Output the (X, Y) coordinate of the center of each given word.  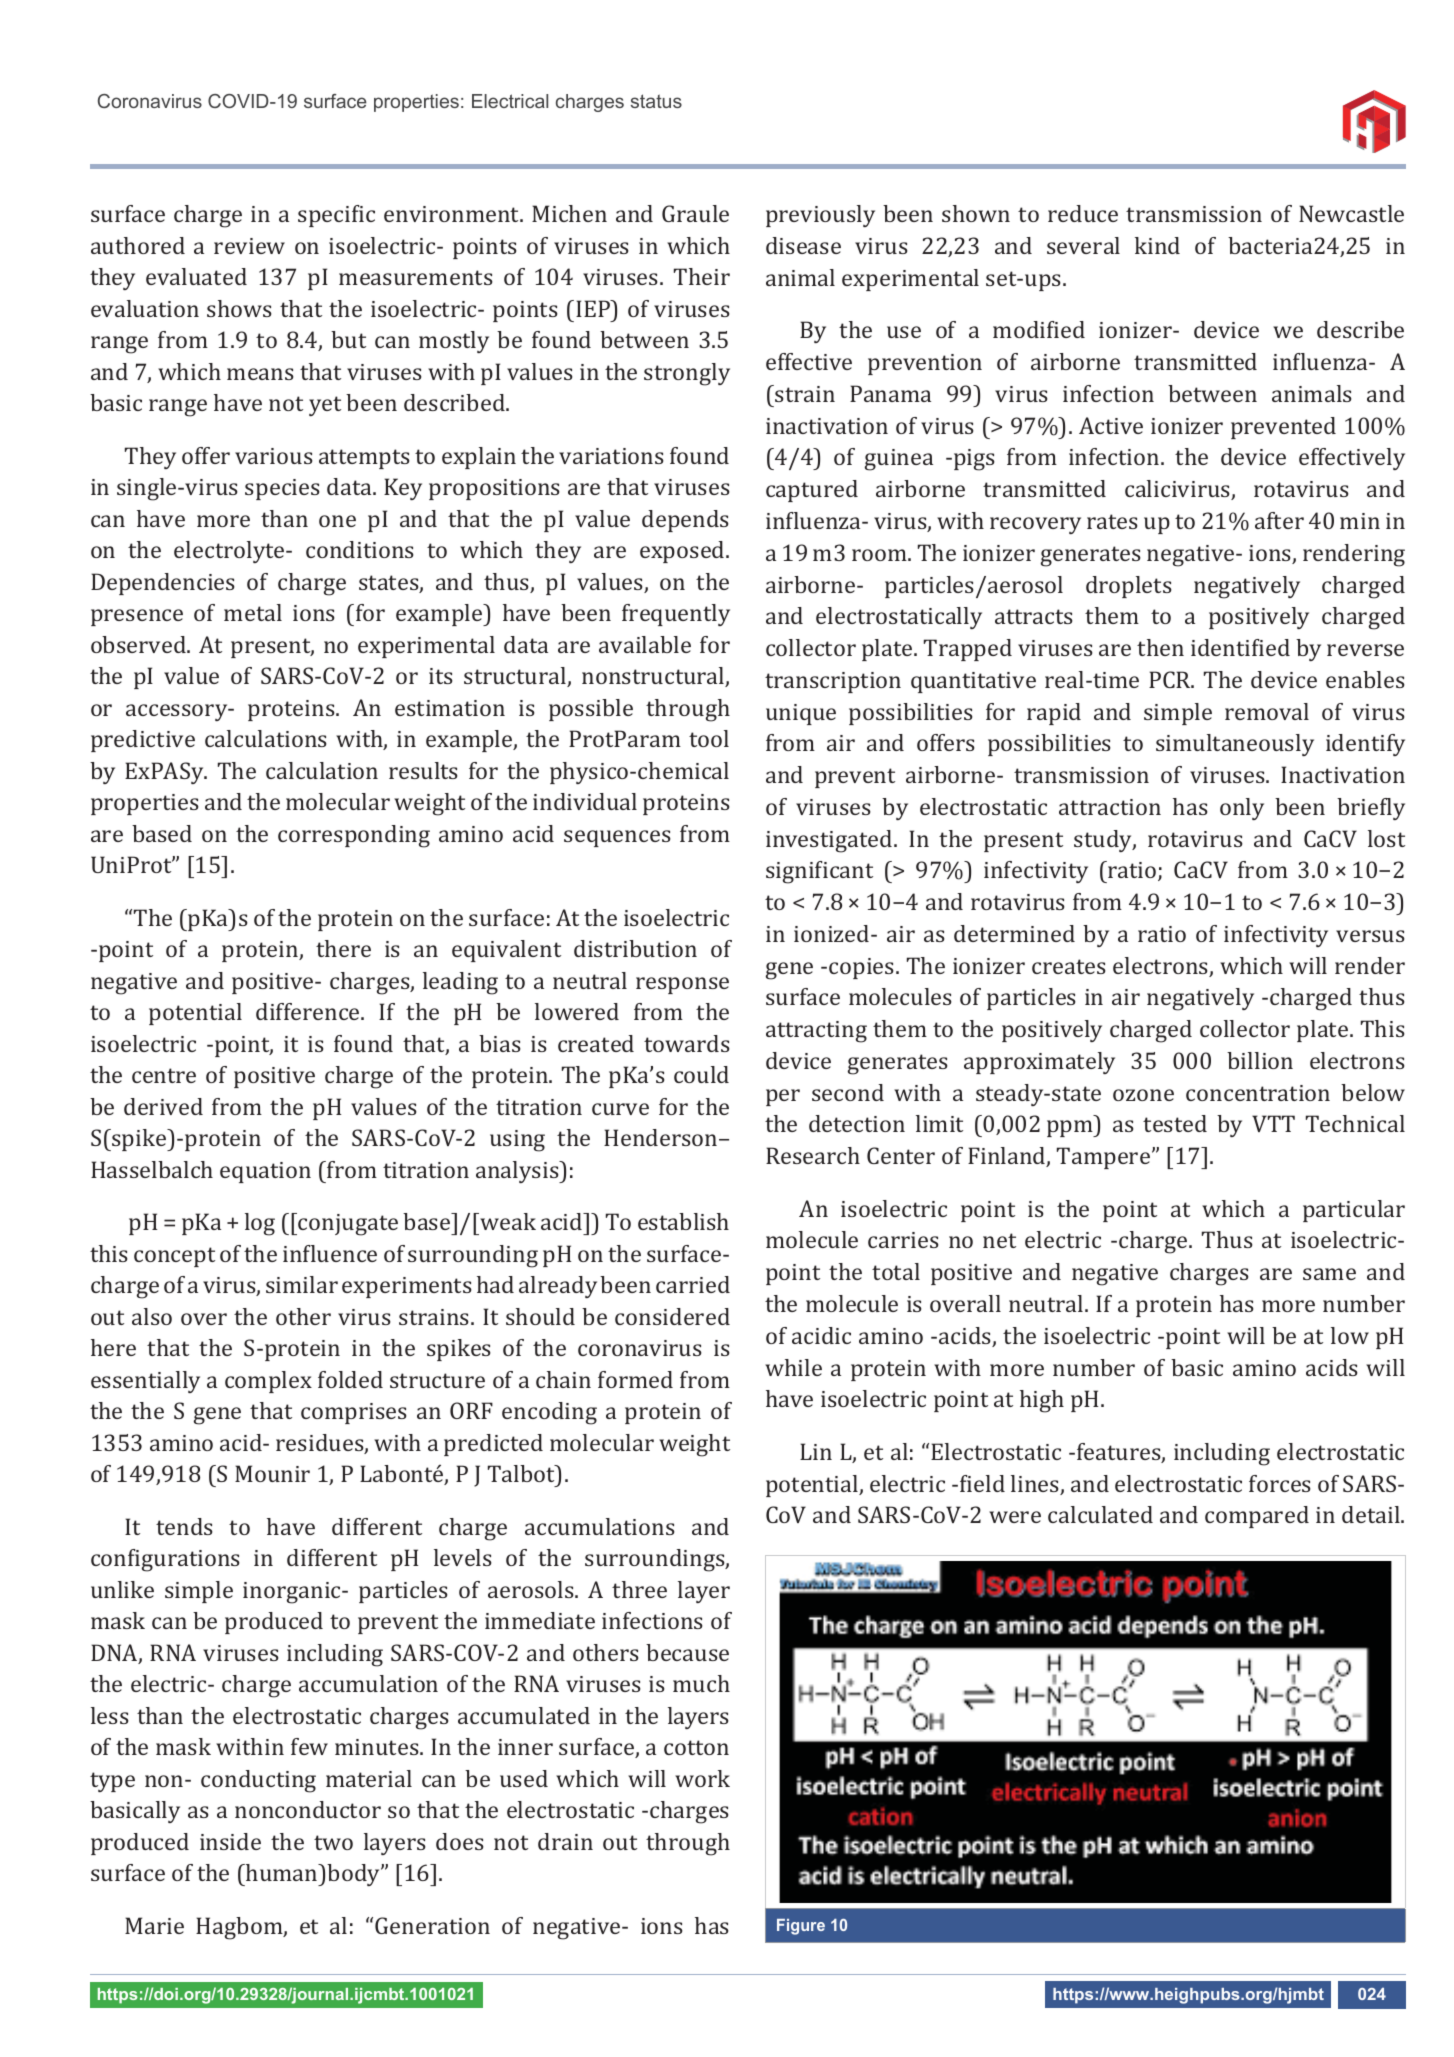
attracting (816, 1032)
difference (309, 1011)
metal (253, 612)
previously (820, 216)
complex (268, 1382)
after (1279, 520)
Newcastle (1351, 213)
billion (1260, 1060)
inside (230, 1841)
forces (1280, 1483)
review (249, 246)
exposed (683, 552)
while (793, 1367)
